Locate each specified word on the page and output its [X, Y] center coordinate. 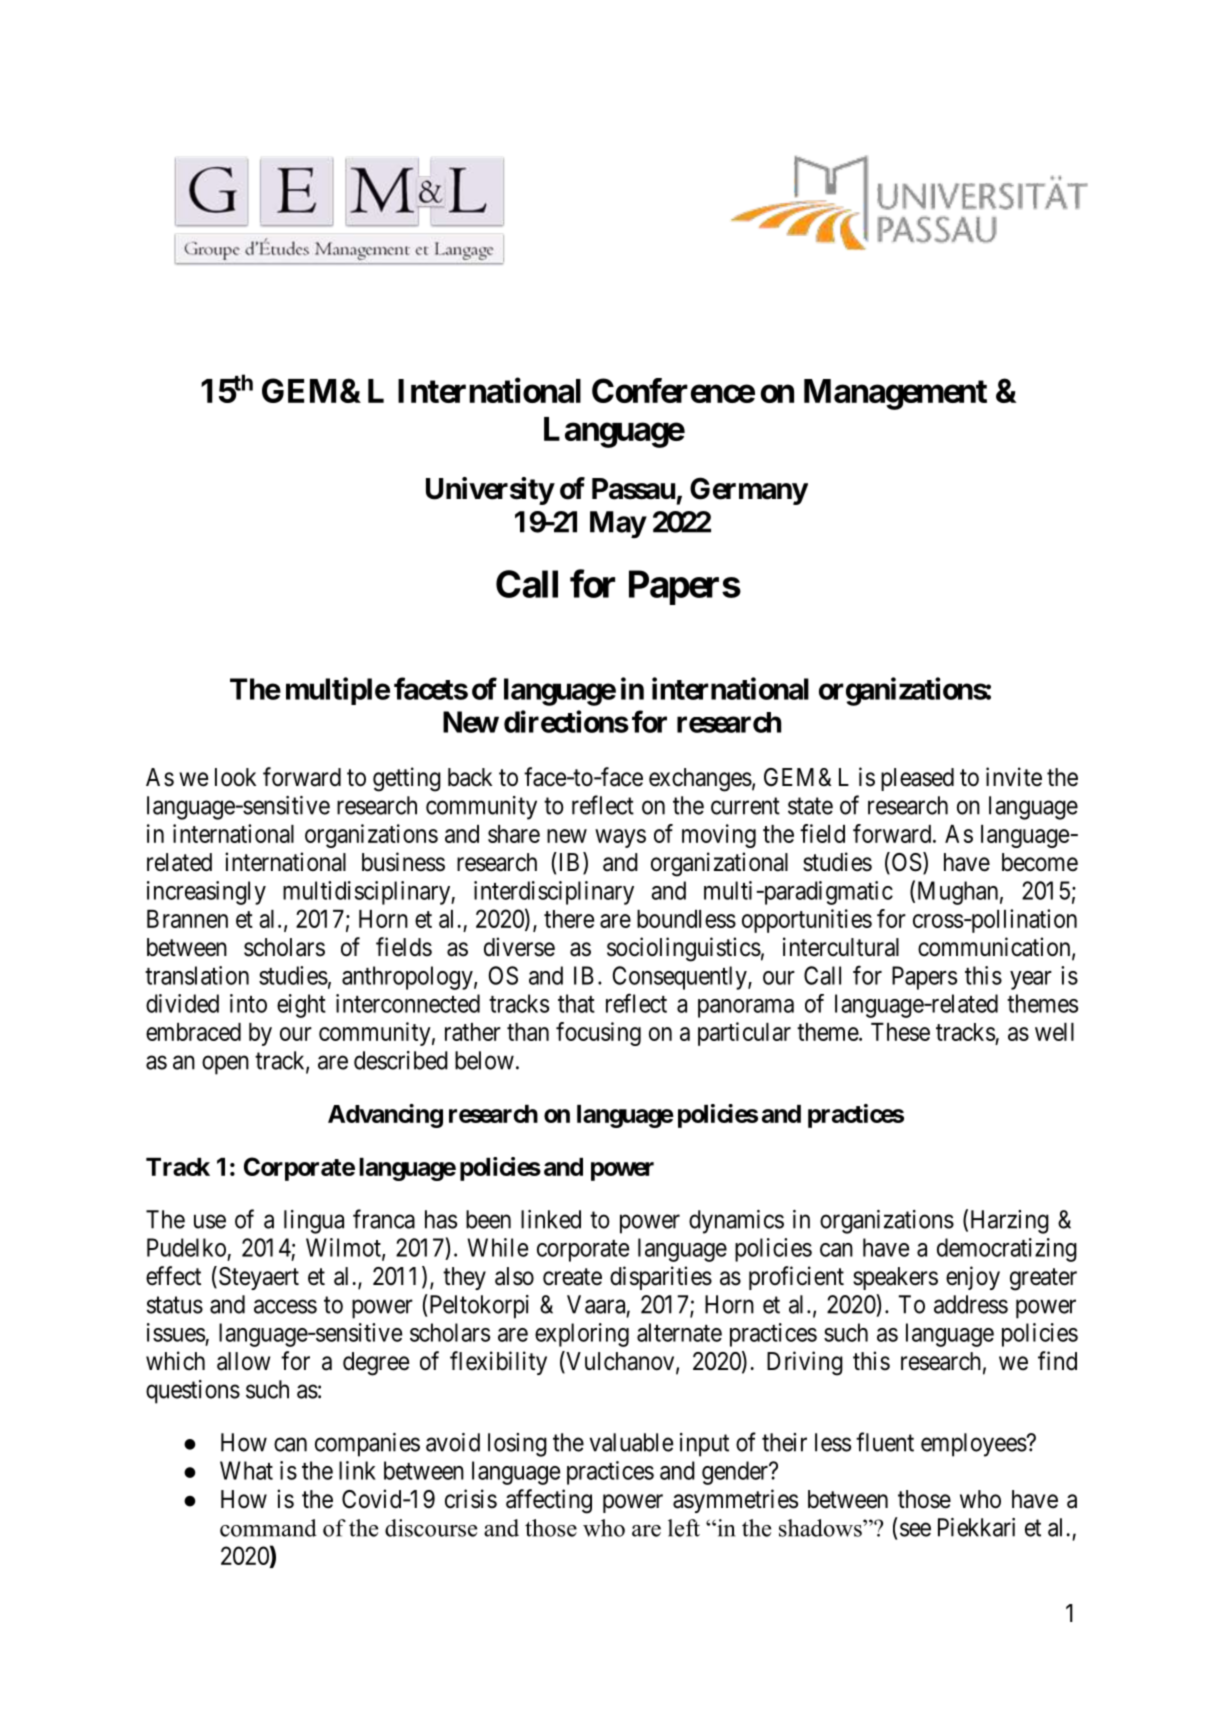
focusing [598, 1034]
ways [620, 838]
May [618, 525]
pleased [917, 779]
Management [895, 394]
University [490, 491]
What [246, 1470]
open [225, 1065]
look [235, 777]
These [900, 1032]
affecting [549, 1501]
